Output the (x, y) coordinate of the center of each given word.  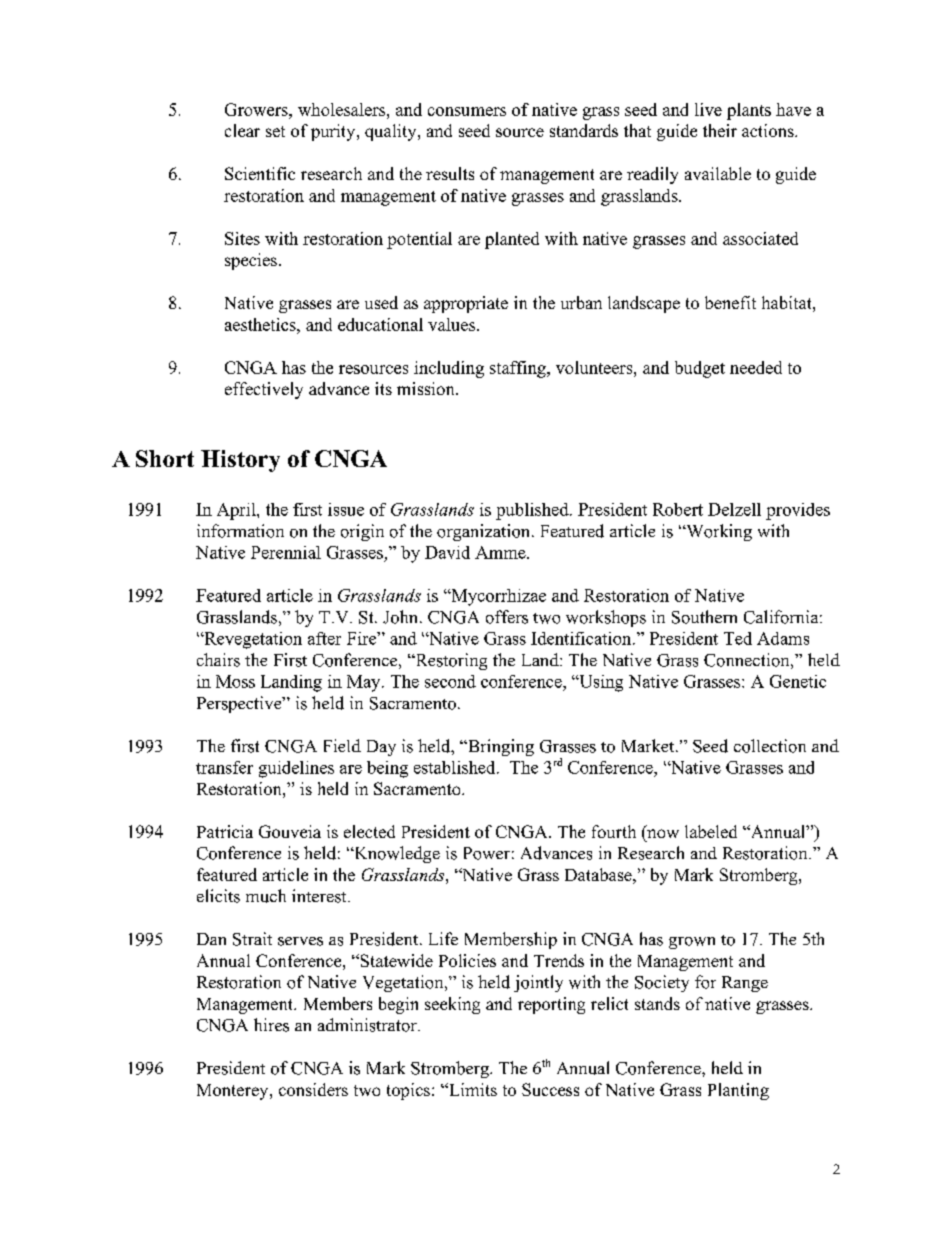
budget (700, 369)
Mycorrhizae (497, 597)
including (449, 369)
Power (487, 853)
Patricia (225, 831)
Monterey (234, 1092)
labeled (711, 831)
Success (550, 1089)
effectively (264, 390)
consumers (467, 111)
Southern (704, 617)
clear (242, 130)
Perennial (286, 552)
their (720, 130)
